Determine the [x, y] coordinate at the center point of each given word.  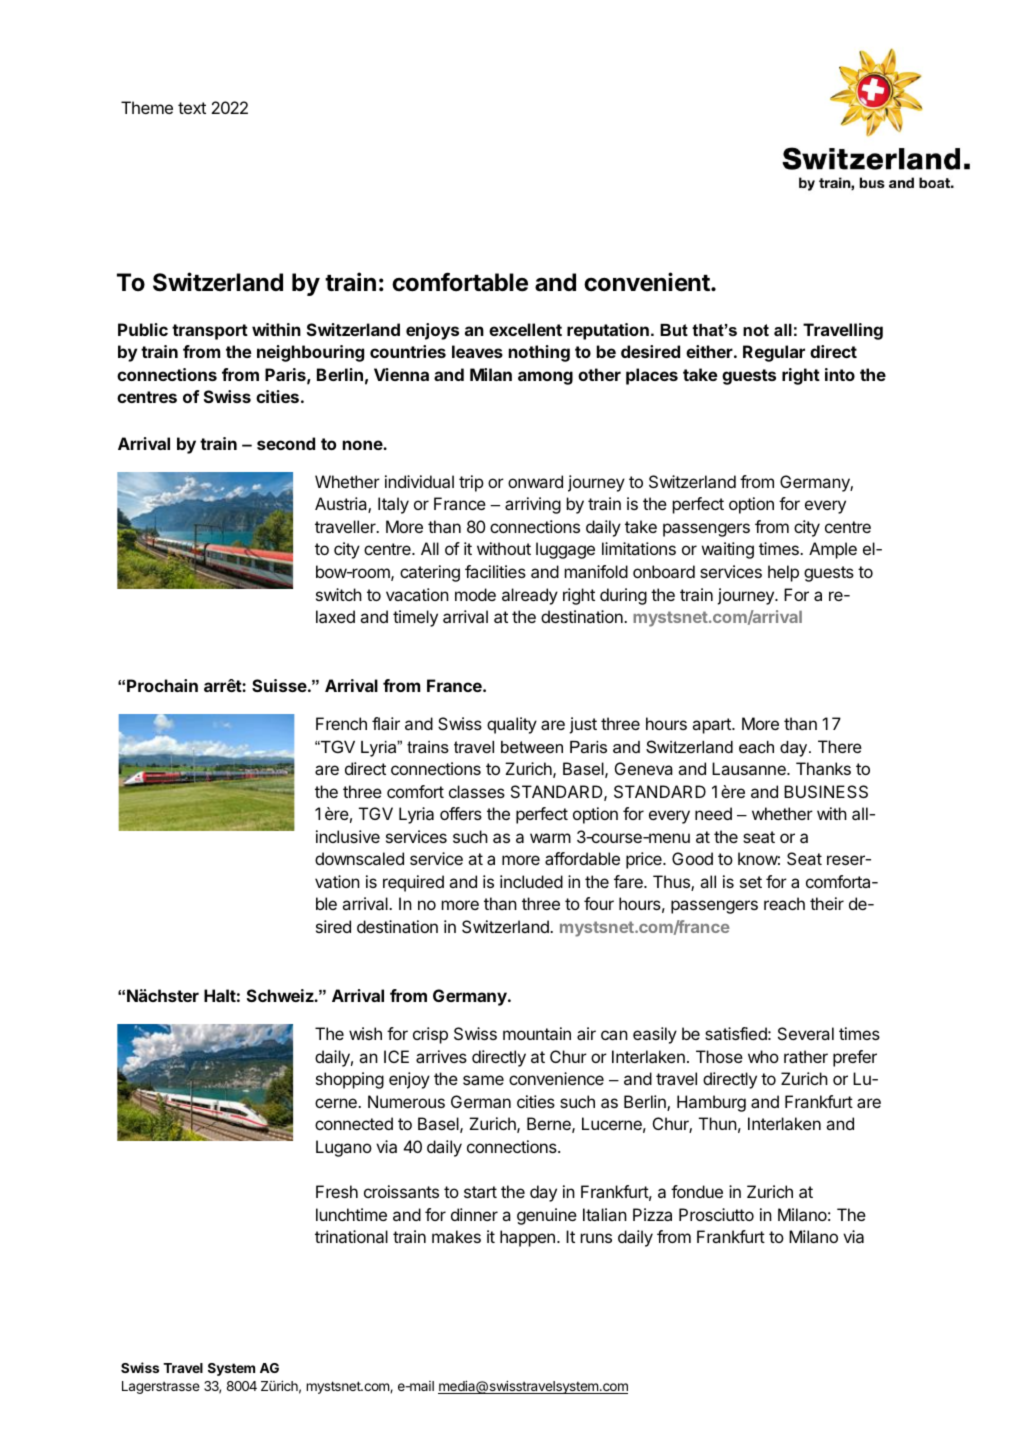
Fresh [337, 1191]
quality [512, 725]
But [674, 330]
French [341, 723]
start [480, 1192]
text [192, 108]
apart [712, 726]
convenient [648, 282]
